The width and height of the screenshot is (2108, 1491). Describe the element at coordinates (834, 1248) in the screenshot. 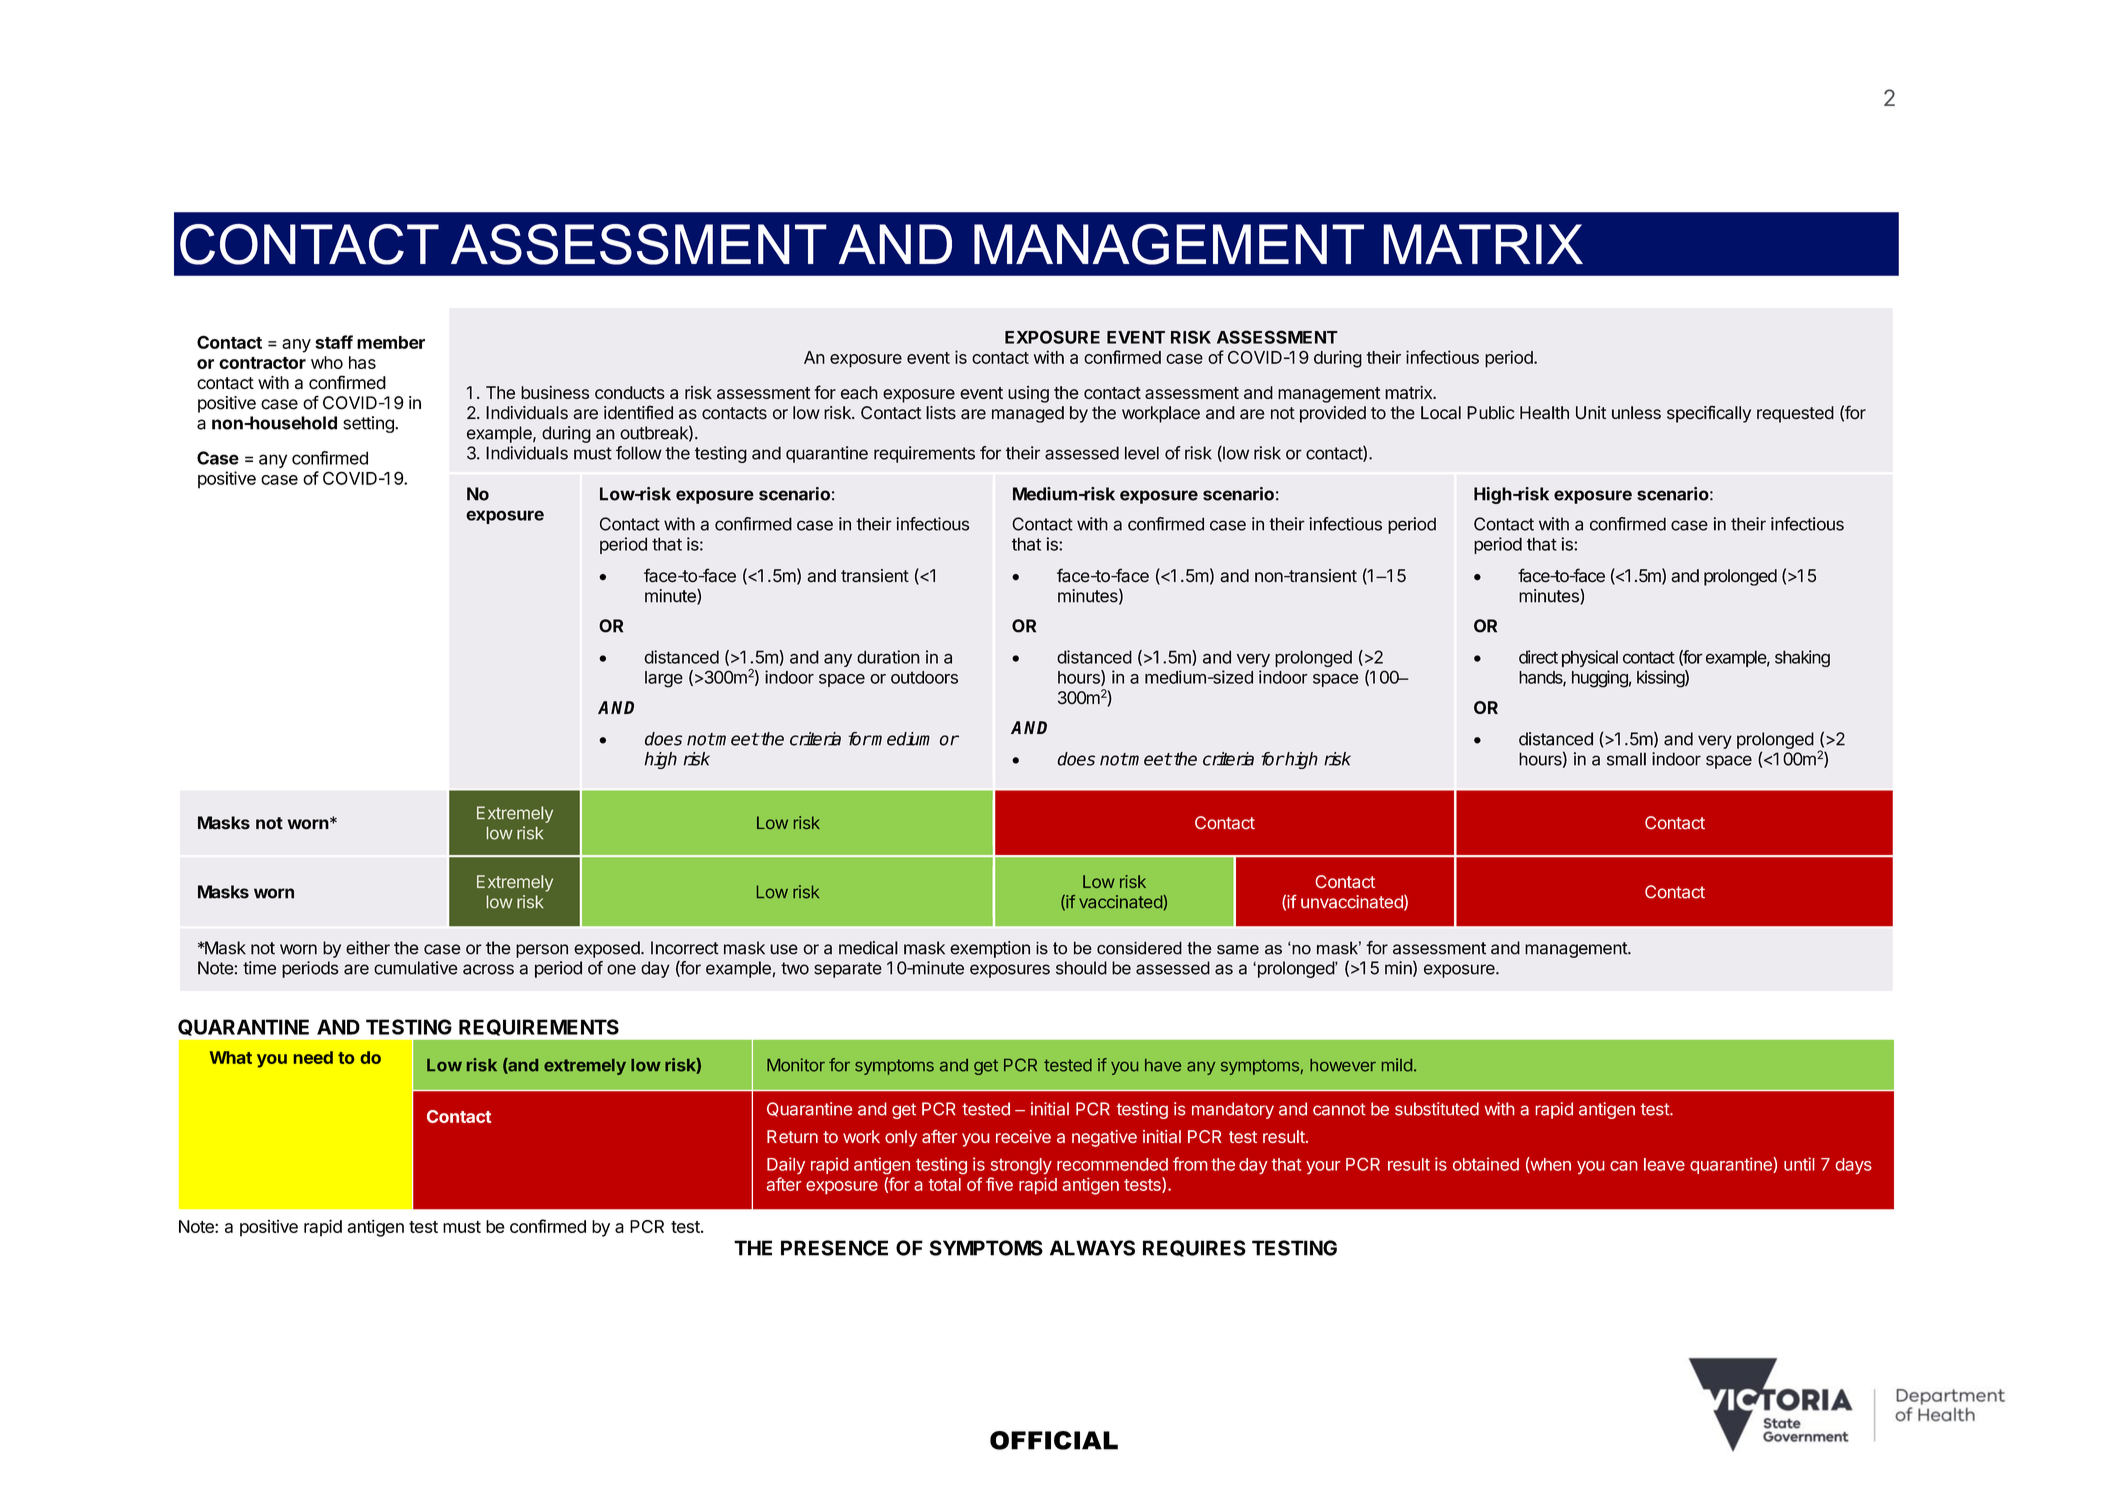

I see `PRESENCE` at that location.
